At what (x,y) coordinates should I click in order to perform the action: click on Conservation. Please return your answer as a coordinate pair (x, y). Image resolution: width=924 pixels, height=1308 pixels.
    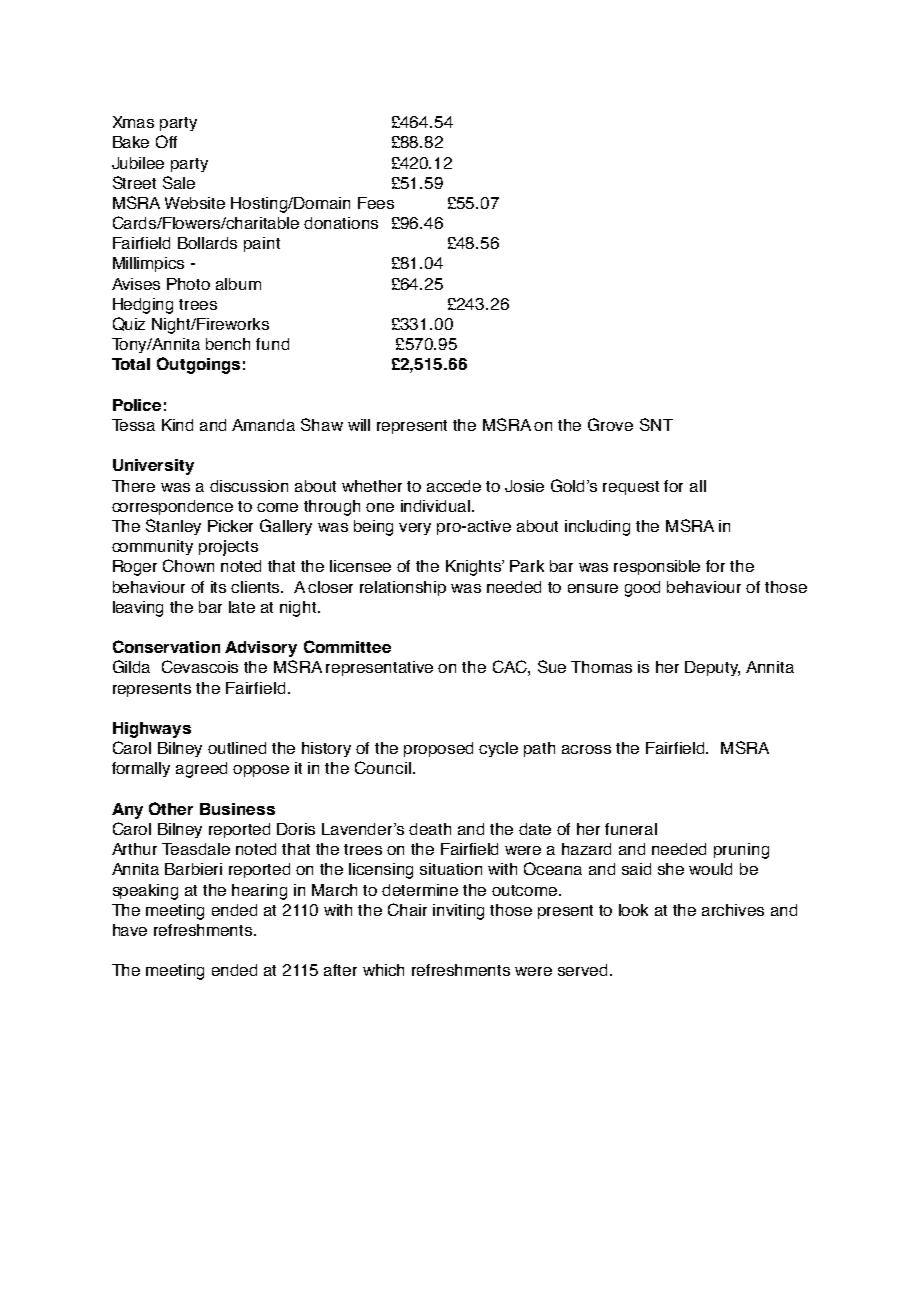
    Looking at the image, I should click on (166, 646).
